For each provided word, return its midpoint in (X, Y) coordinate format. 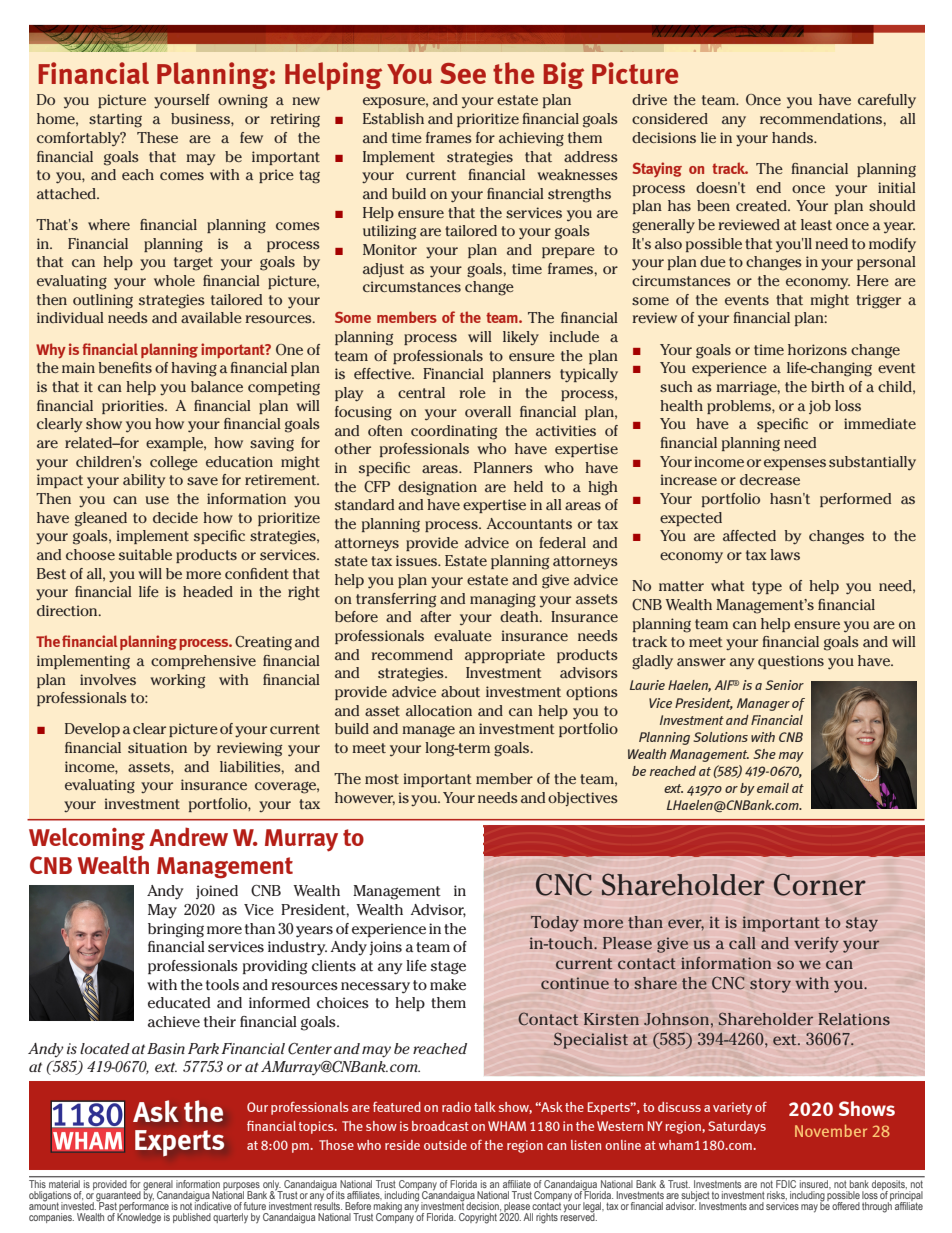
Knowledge (139, 1217)
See (463, 73)
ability (144, 481)
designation (437, 488)
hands (793, 137)
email (773, 788)
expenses (795, 464)
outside (445, 1145)
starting (115, 120)
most (382, 779)
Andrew (188, 836)
